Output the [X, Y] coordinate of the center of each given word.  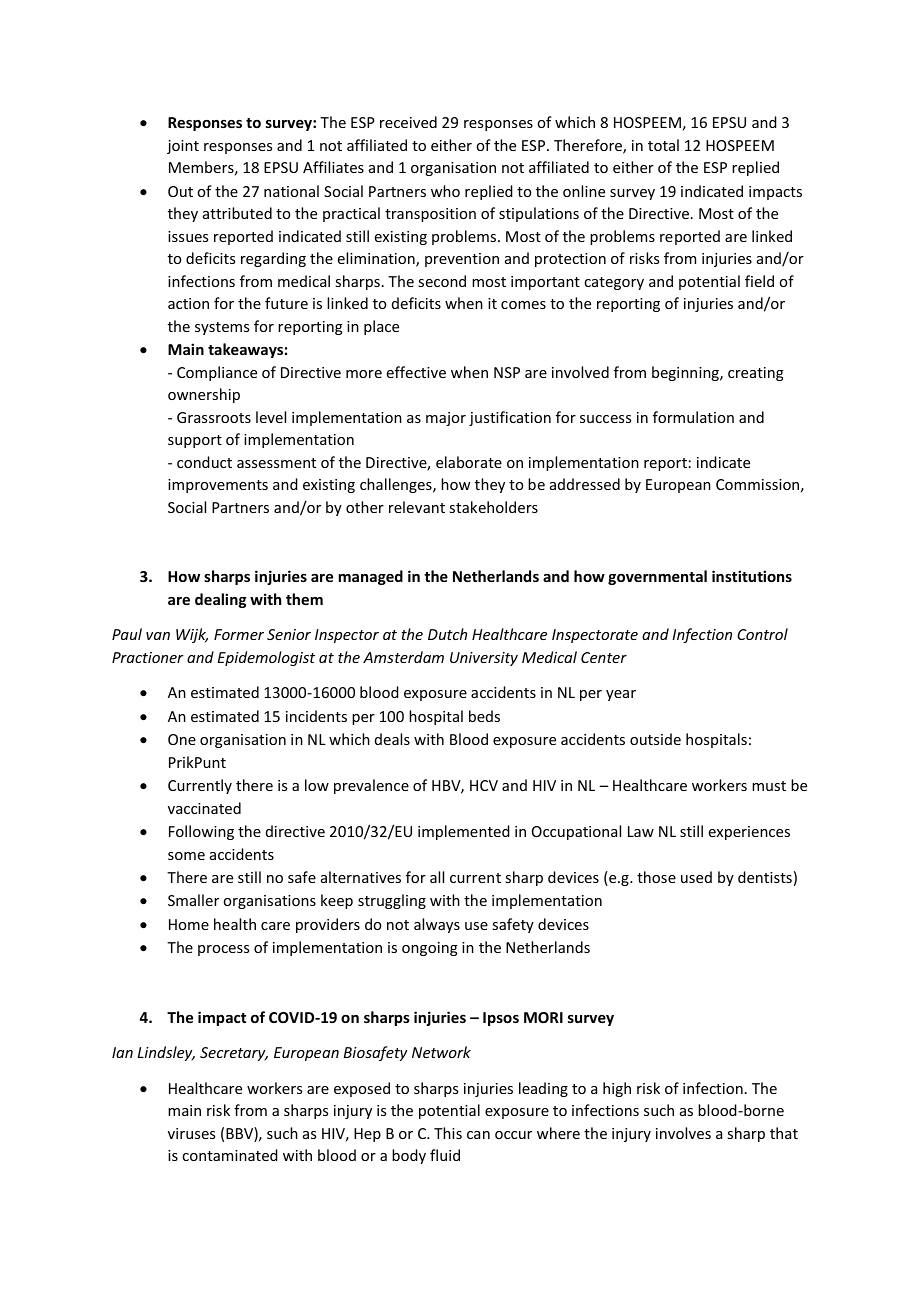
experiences [749, 833]
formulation [693, 417]
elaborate [469, 462]
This [448, 1133]
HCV [484, 785]
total [663, 145]
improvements [218, 486]
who [445, 191]
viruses [191, 1133]
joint [183, 147]
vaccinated [204, 808]
